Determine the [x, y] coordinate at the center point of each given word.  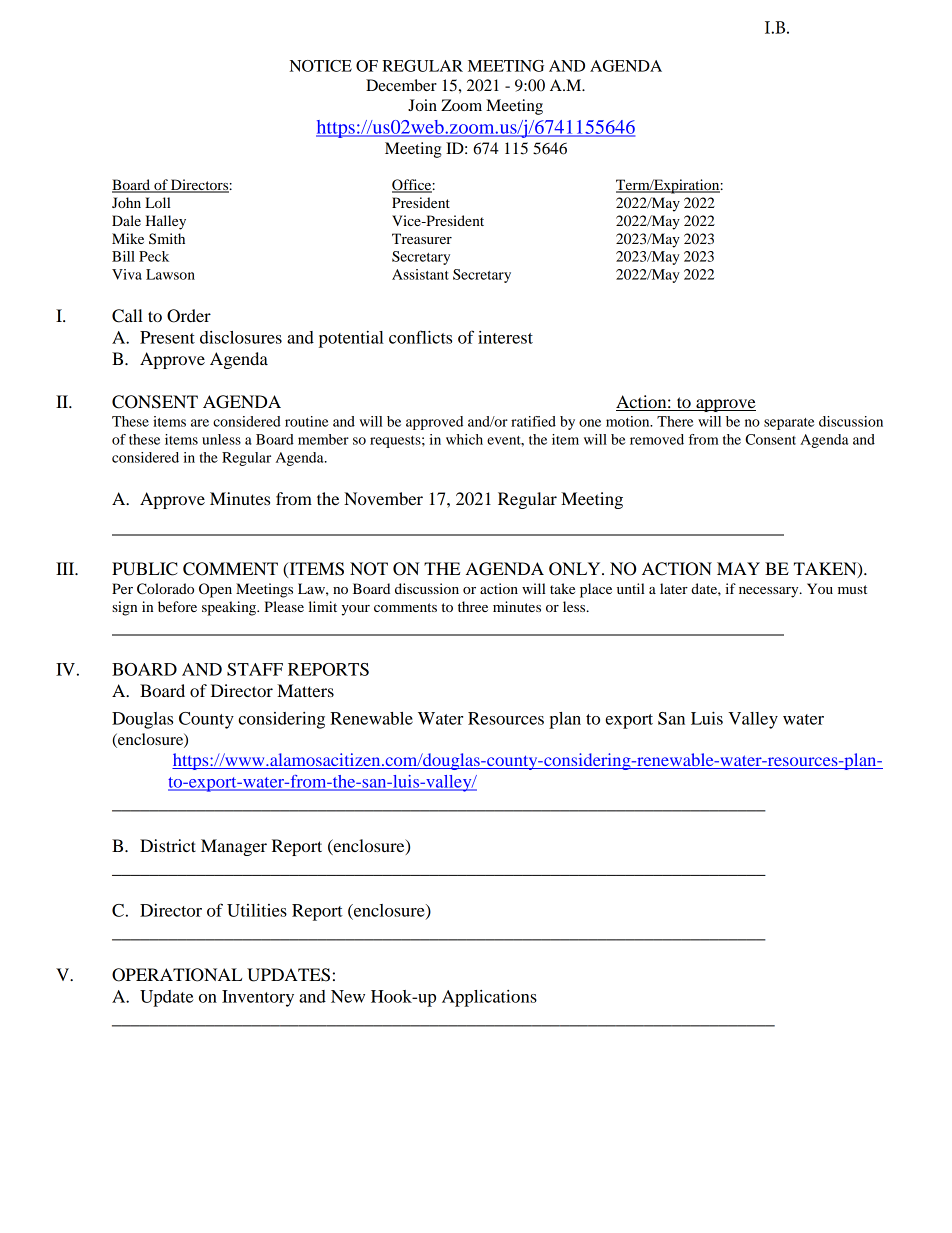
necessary [770, 592]
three [473, 606]
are [200, 423]
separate [789, 424]
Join [422, 105]
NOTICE [321, 66]
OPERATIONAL [177, 975]
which [464, 439]
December [401, 85]
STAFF [255, 669]
